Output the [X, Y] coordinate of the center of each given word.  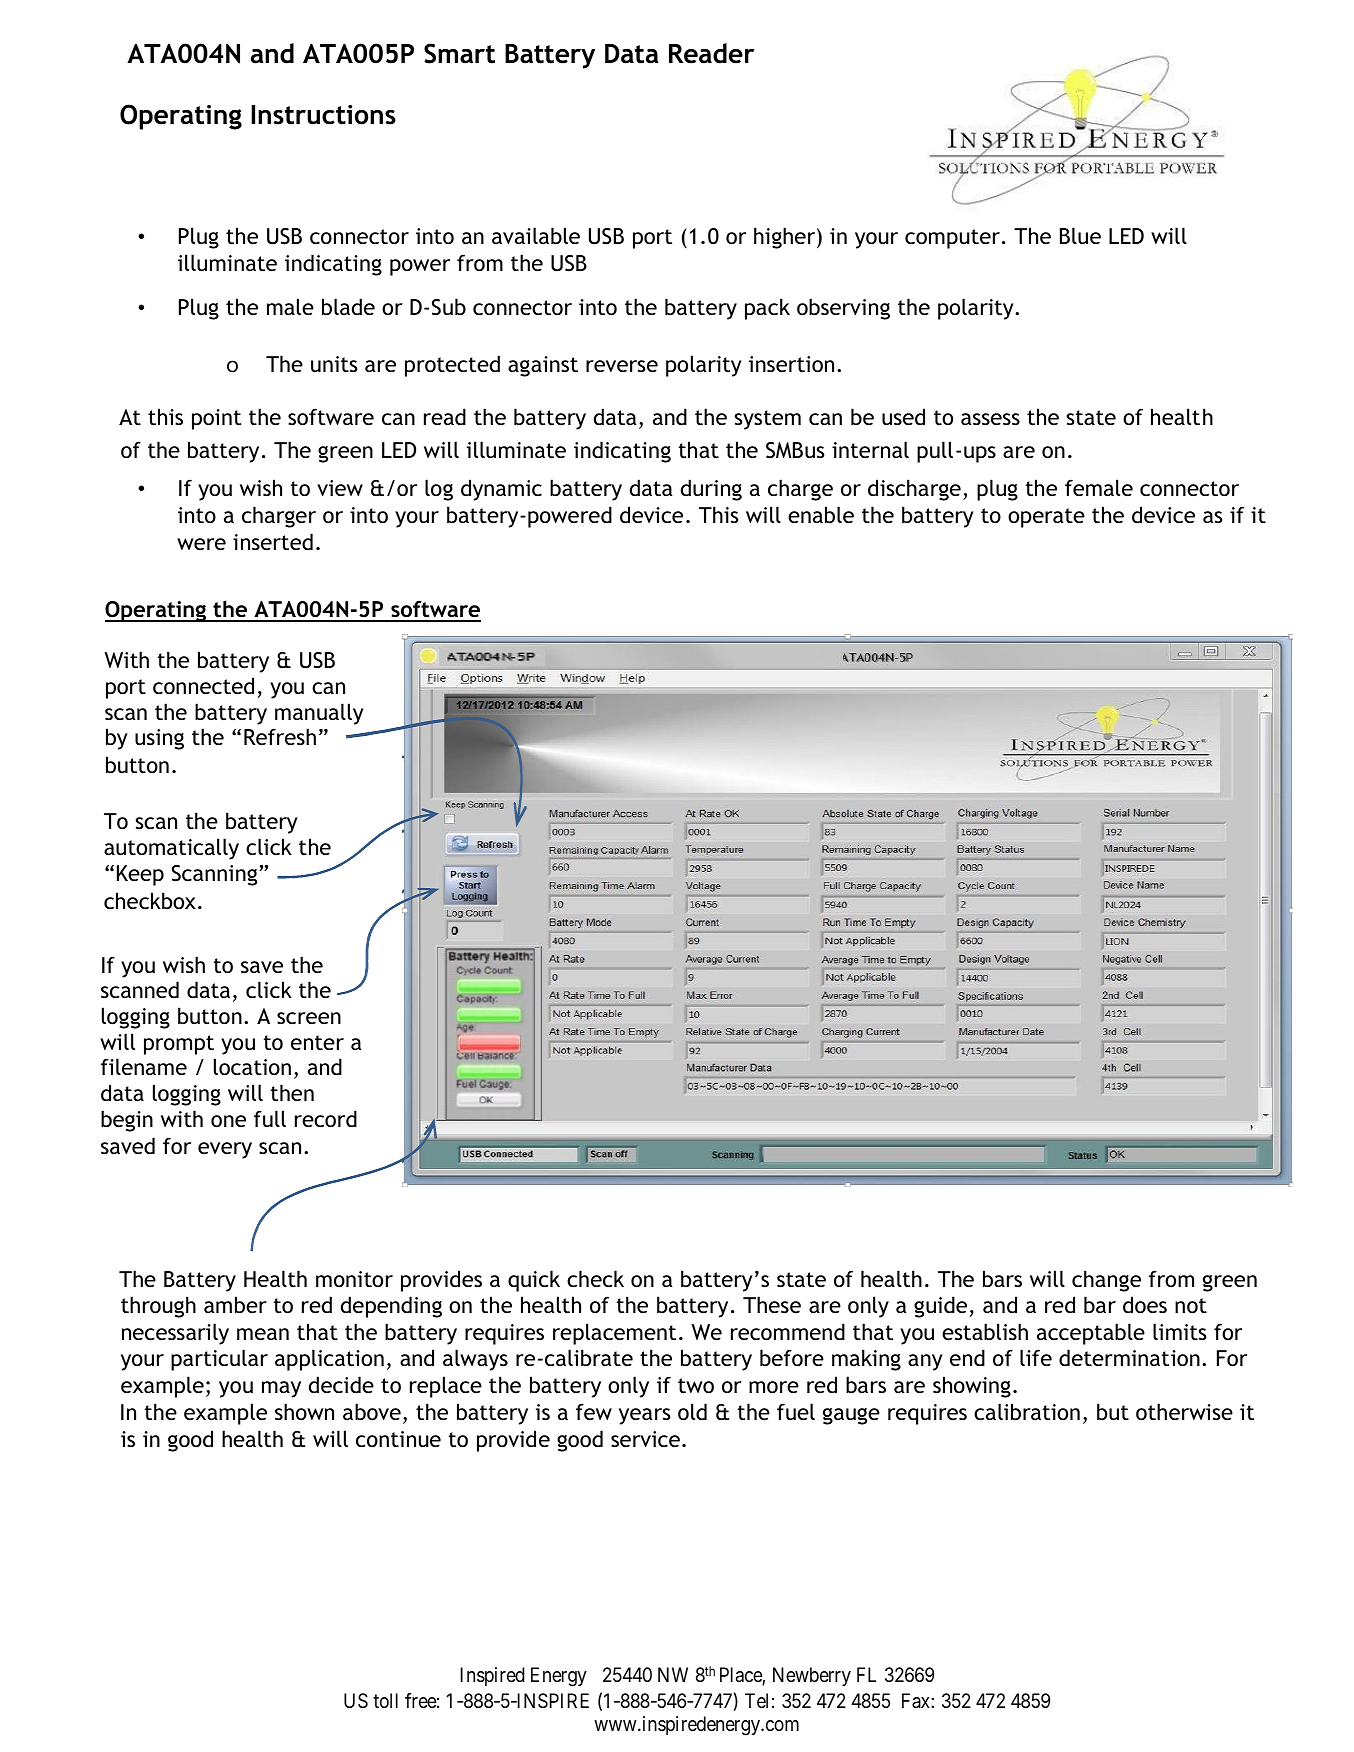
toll [385, 1700]
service [645, 1439]
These [772, 1305]
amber [235, 1305]
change [1106, 1281]
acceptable [1091, 1334]
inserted [273, 542]
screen [309, 1018]
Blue [1080, 236]
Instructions [323, 114]
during [711, 490]
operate [1046, 518]
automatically [171, 849]
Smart [459, 53]
